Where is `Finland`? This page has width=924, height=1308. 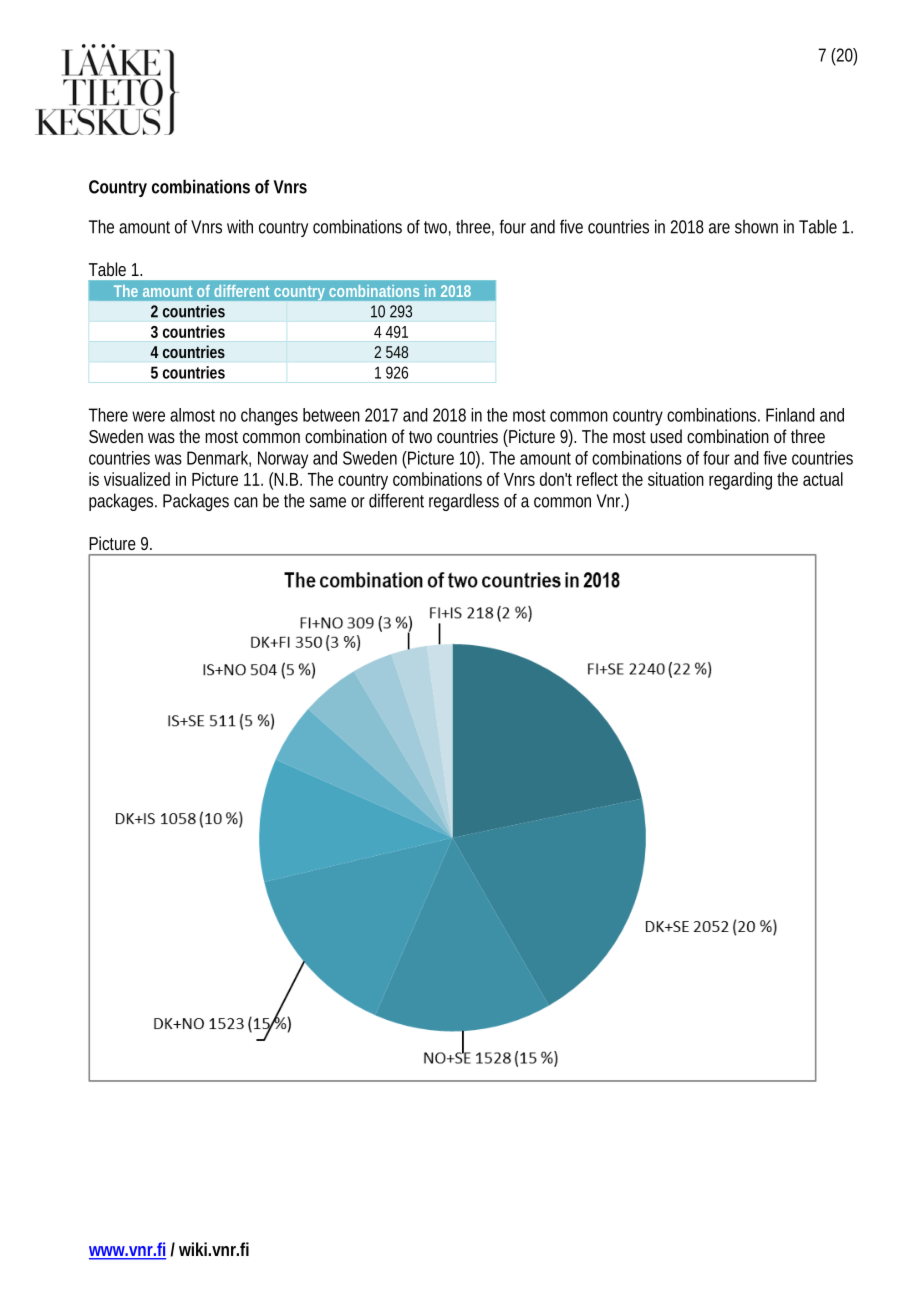 Finland is located at coordinates (790, 415).
